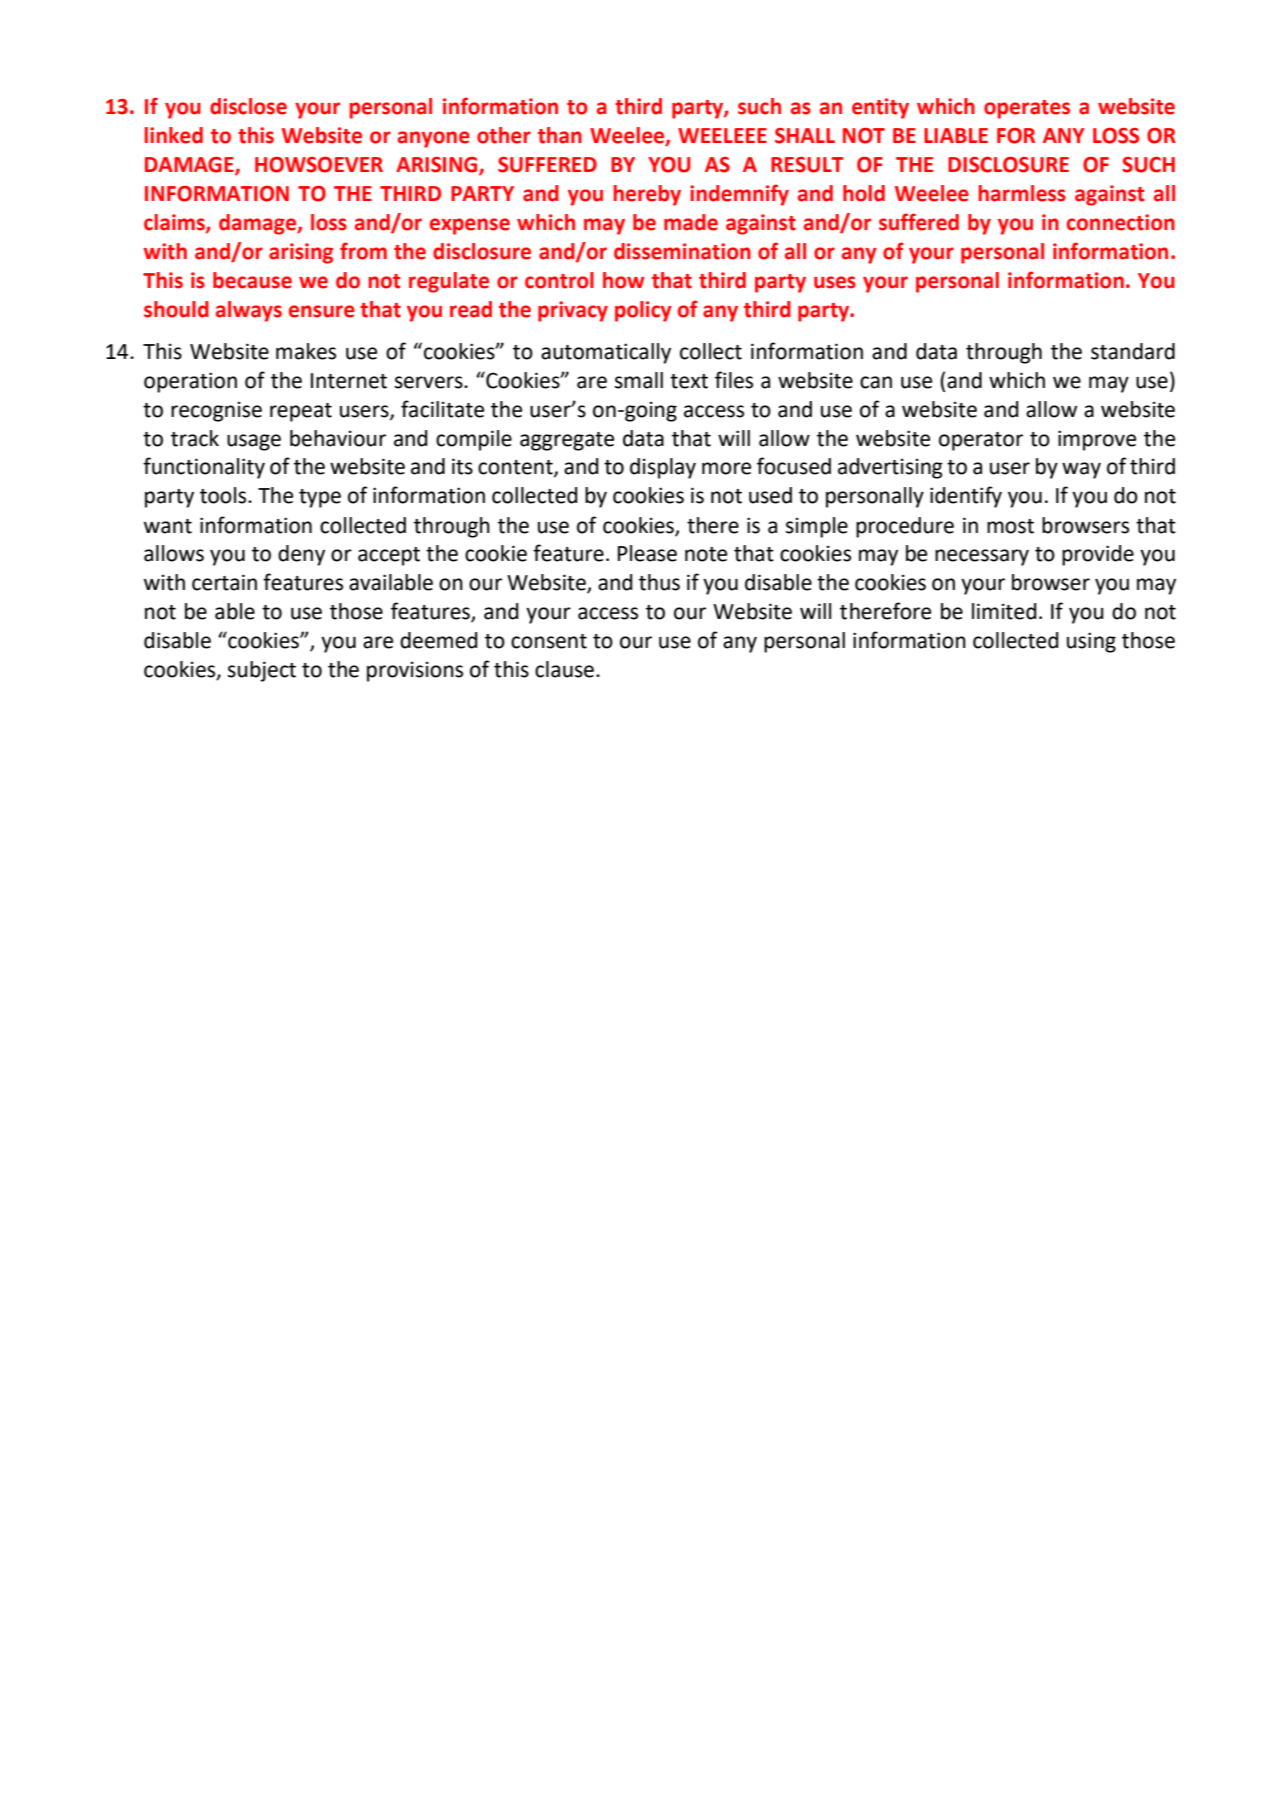  I want to click on subject, so click(262, 671).
